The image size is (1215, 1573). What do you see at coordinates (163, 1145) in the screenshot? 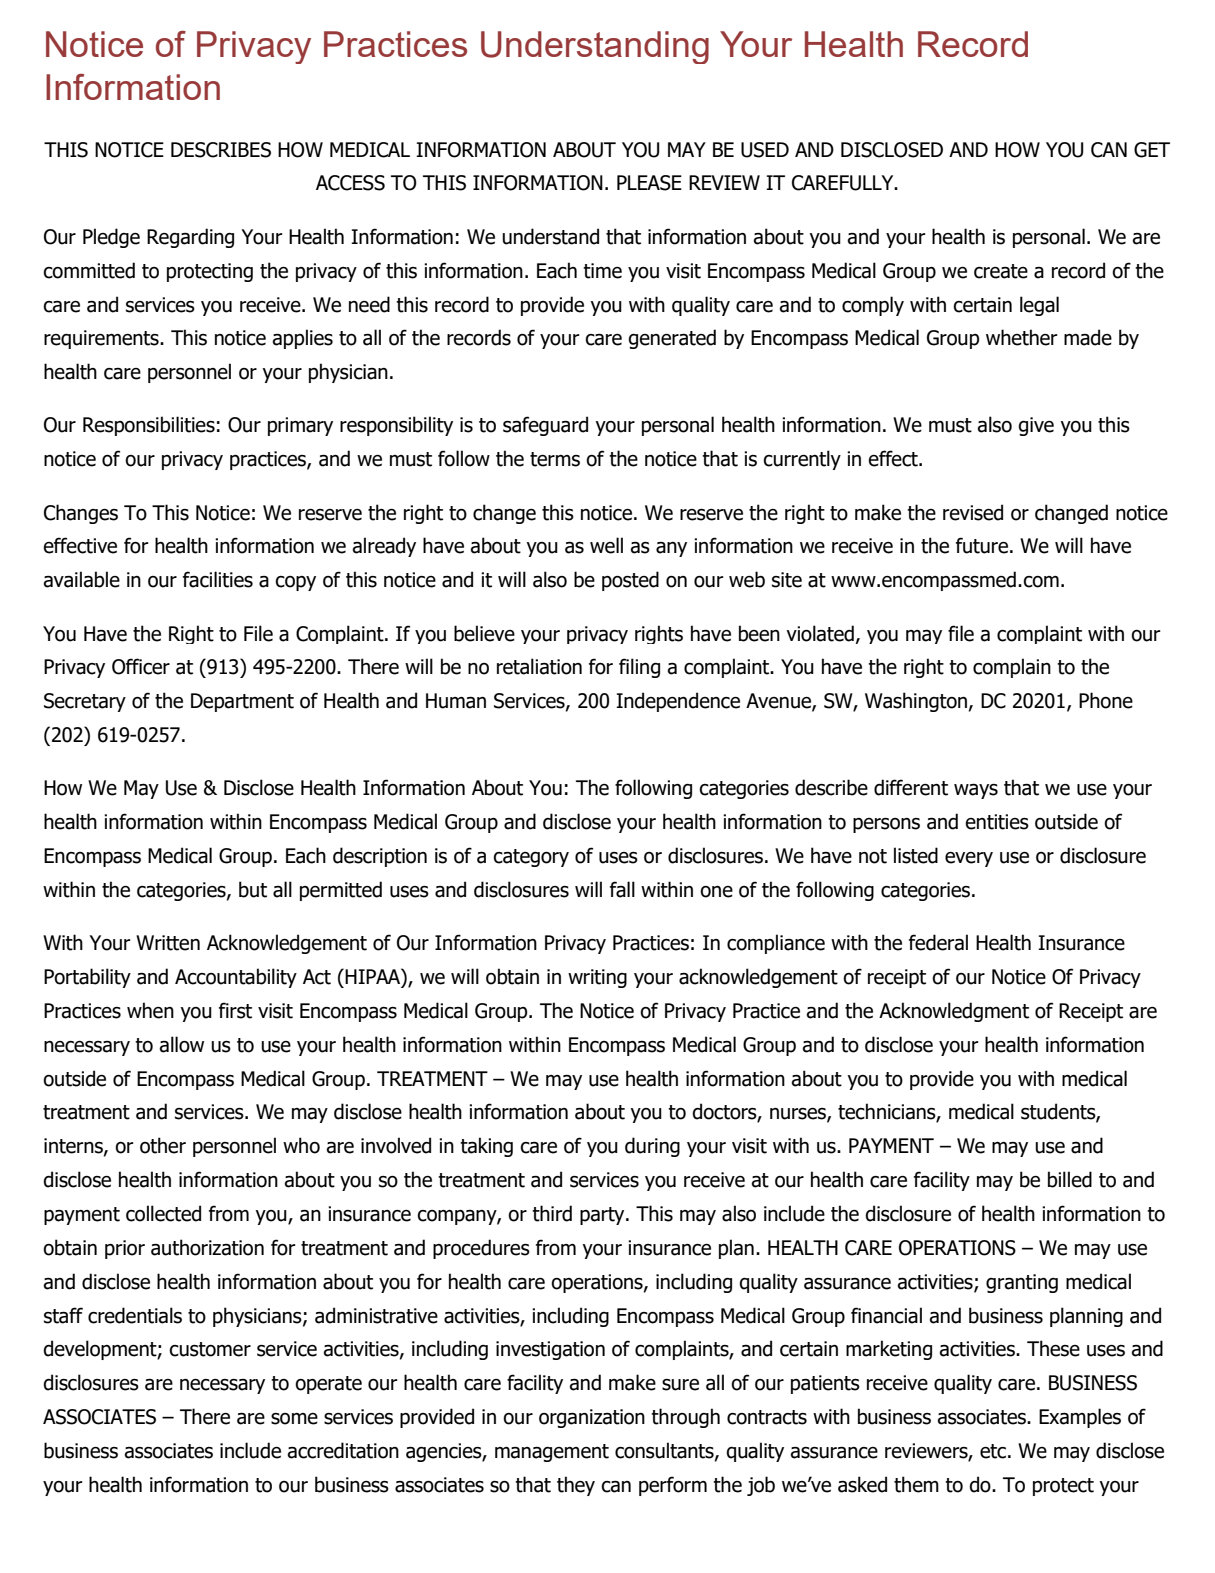
I see `other` at bounding box center [163, 1145].
